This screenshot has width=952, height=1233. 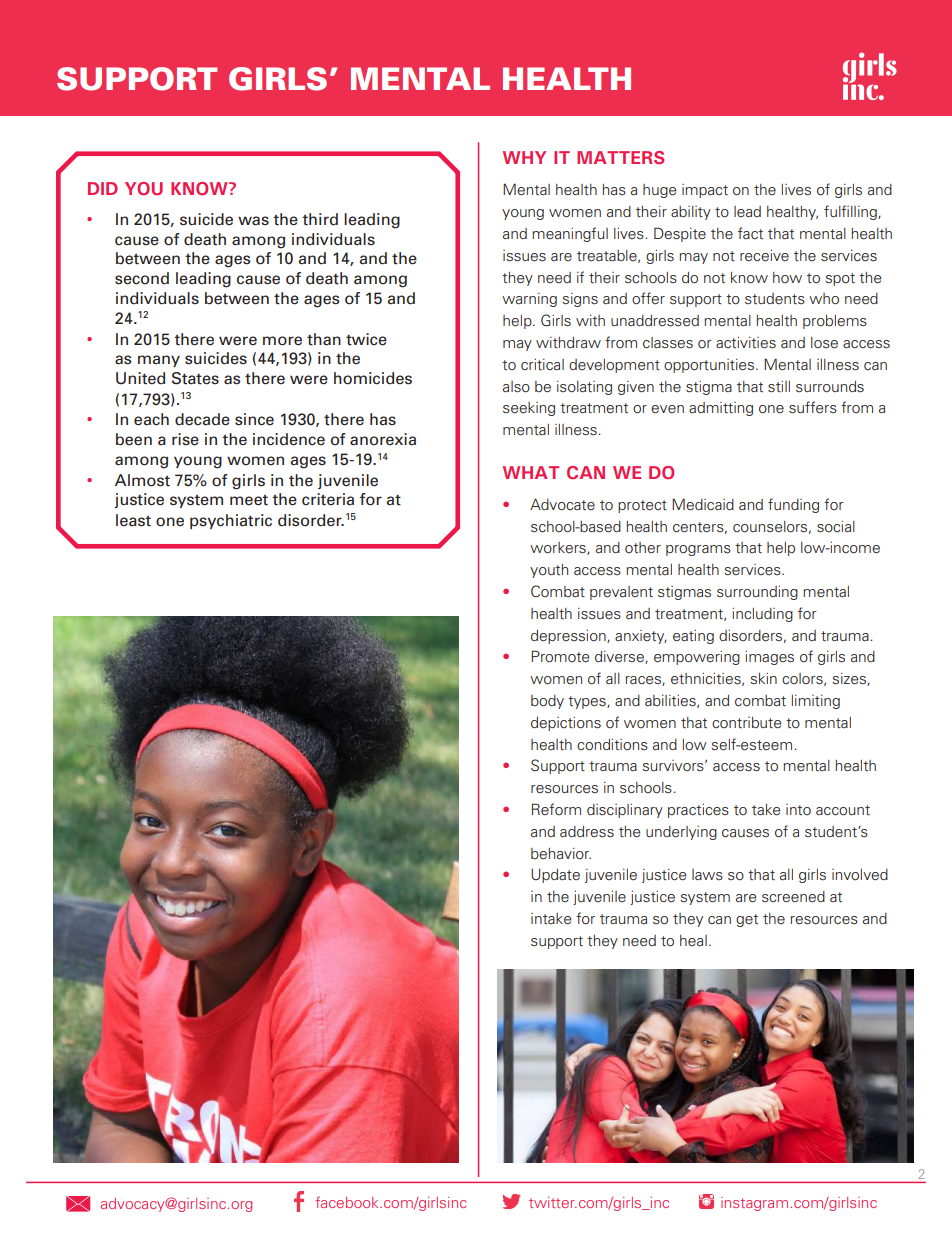 What do you see at coordinates (561, 854) in the screenshot?
I see `behavior` at bounding box center [561, 854].
